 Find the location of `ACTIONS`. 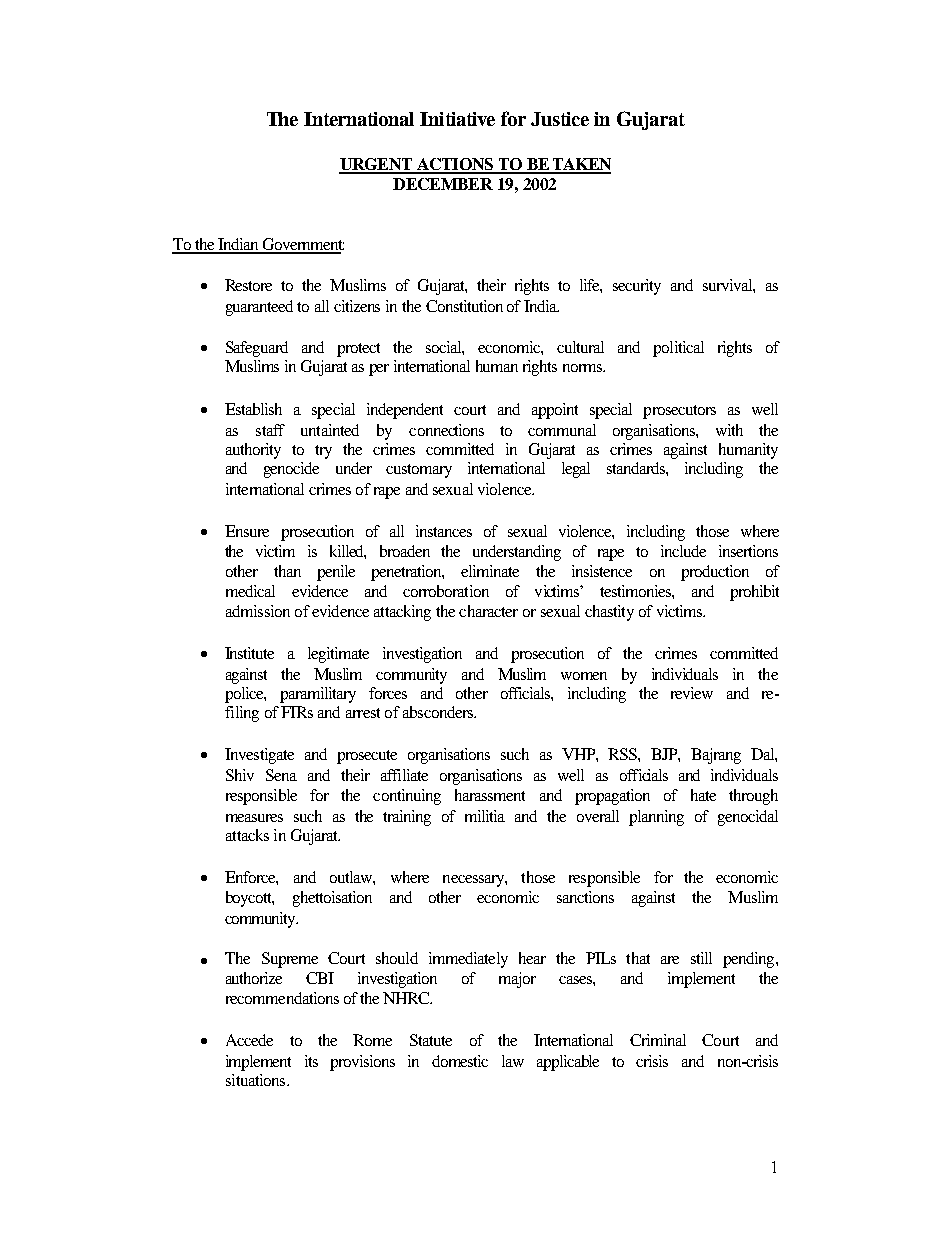

ACTIONS is located at coordinates (455, 165).
